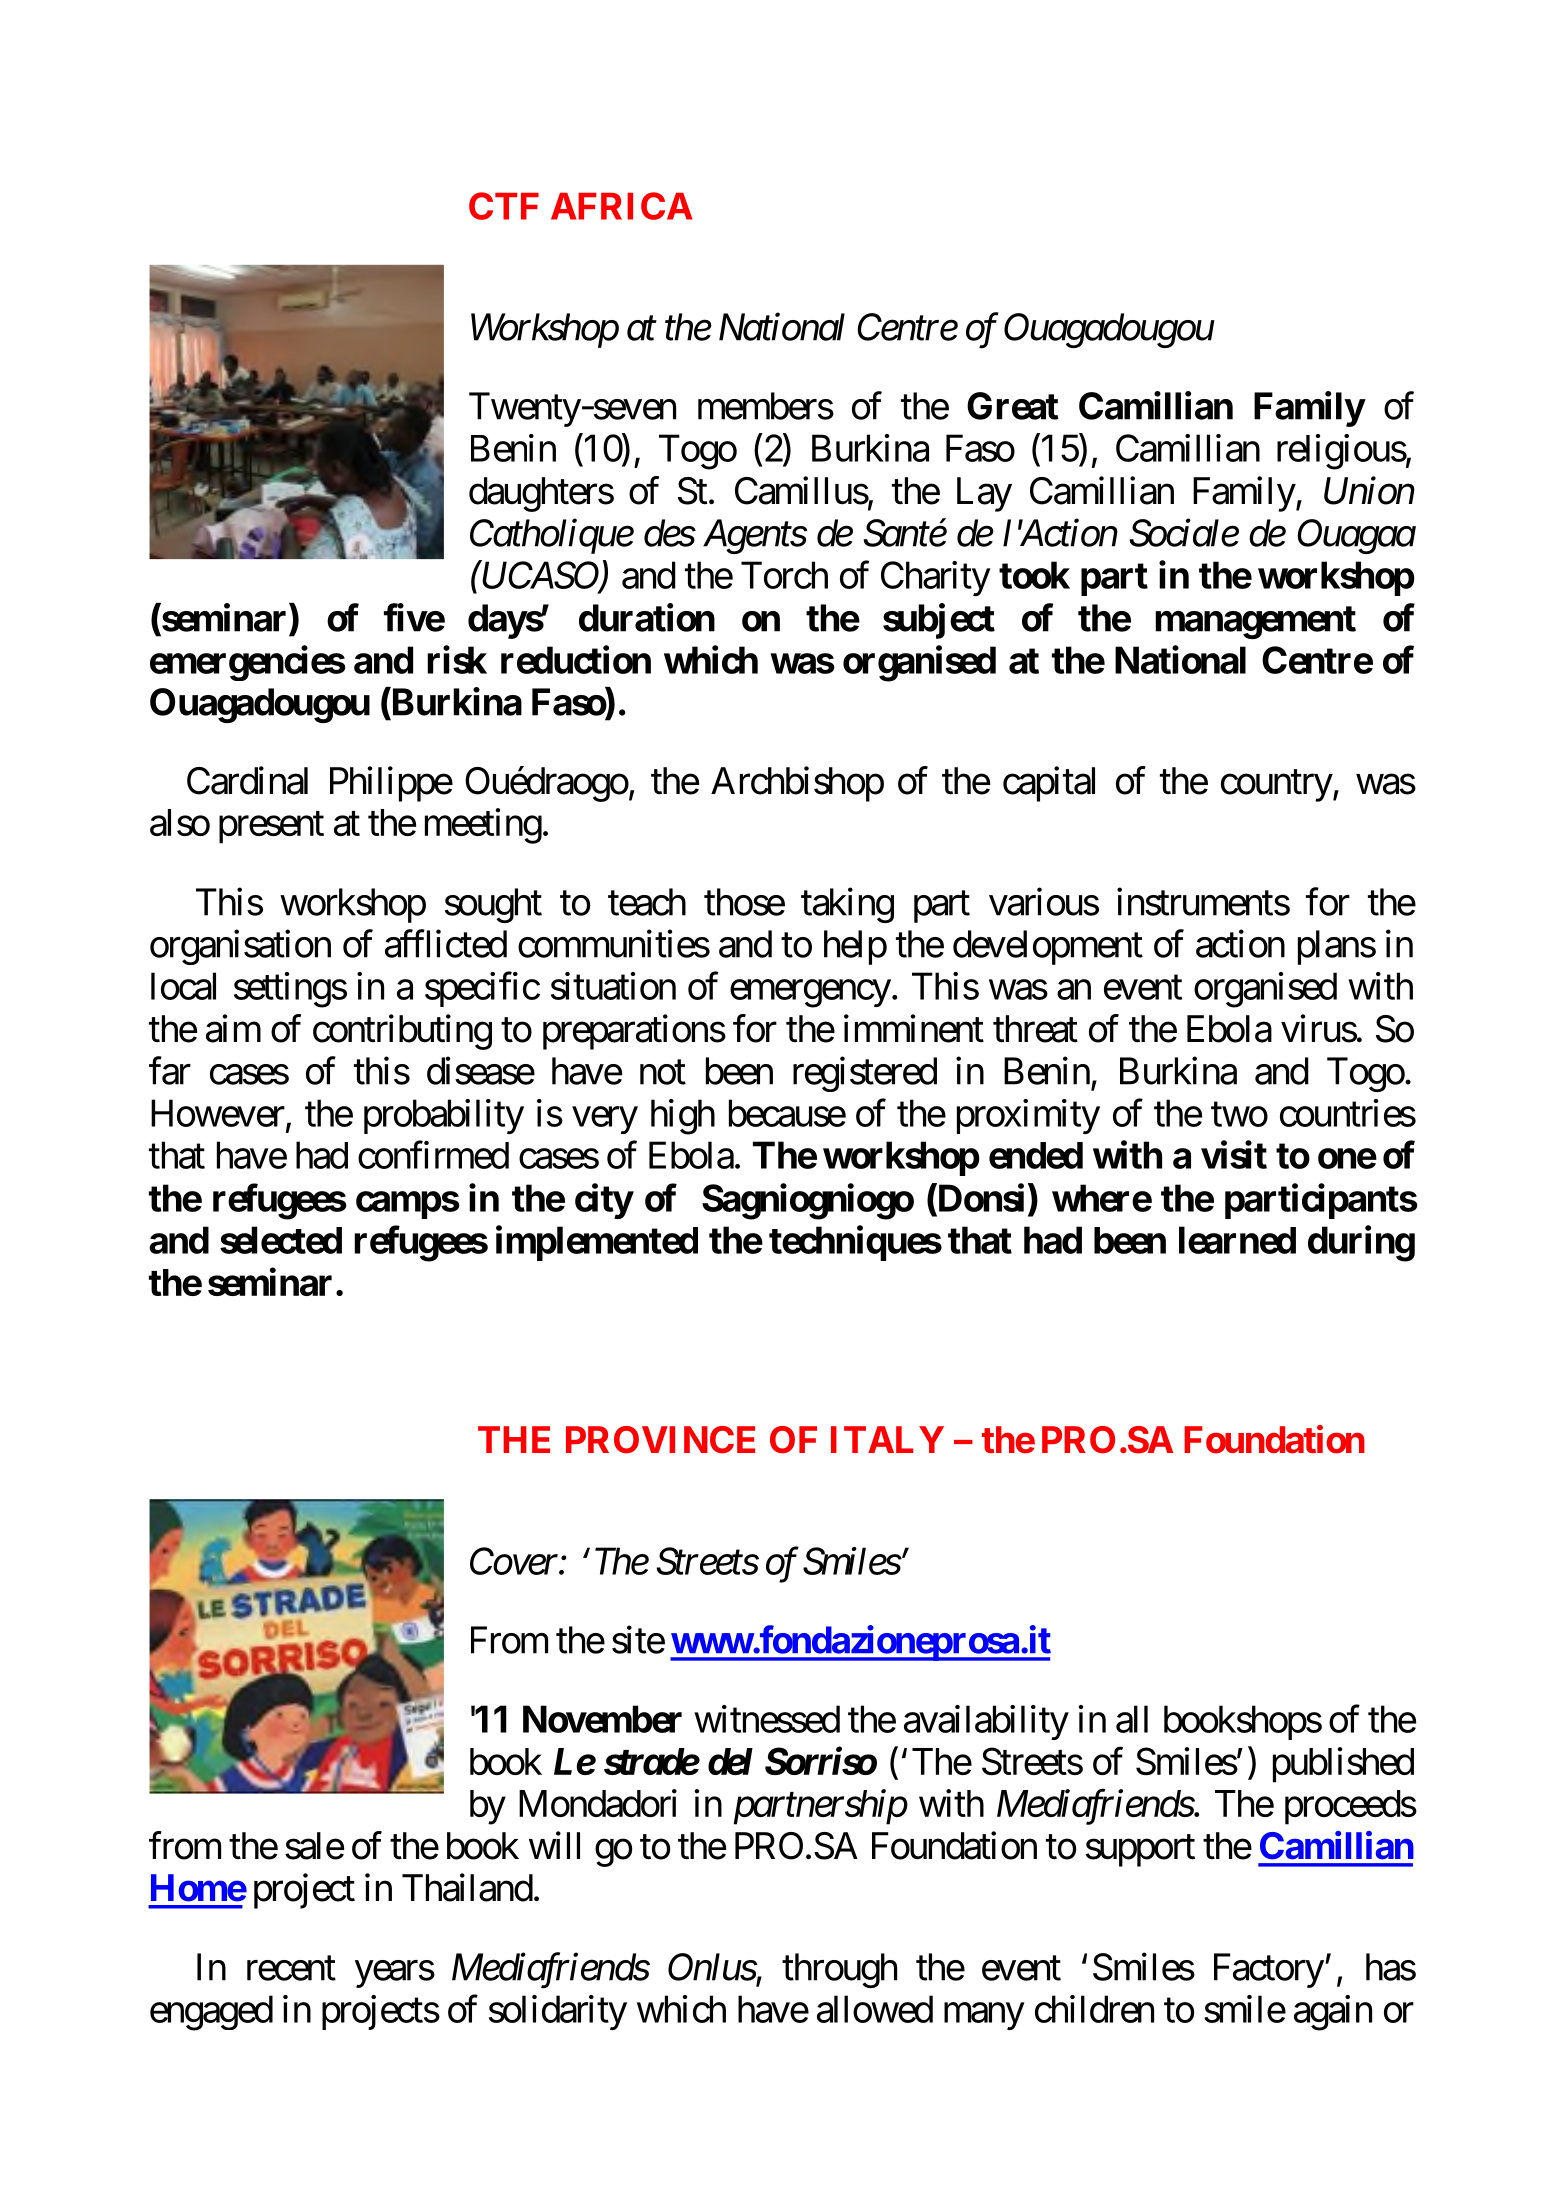 Image resolution: width=1561 pixels, height=2209 pixels. What do you see at coordinates (683, 1117) in the document?
I see `high` at bounding box center [683, 1117].
